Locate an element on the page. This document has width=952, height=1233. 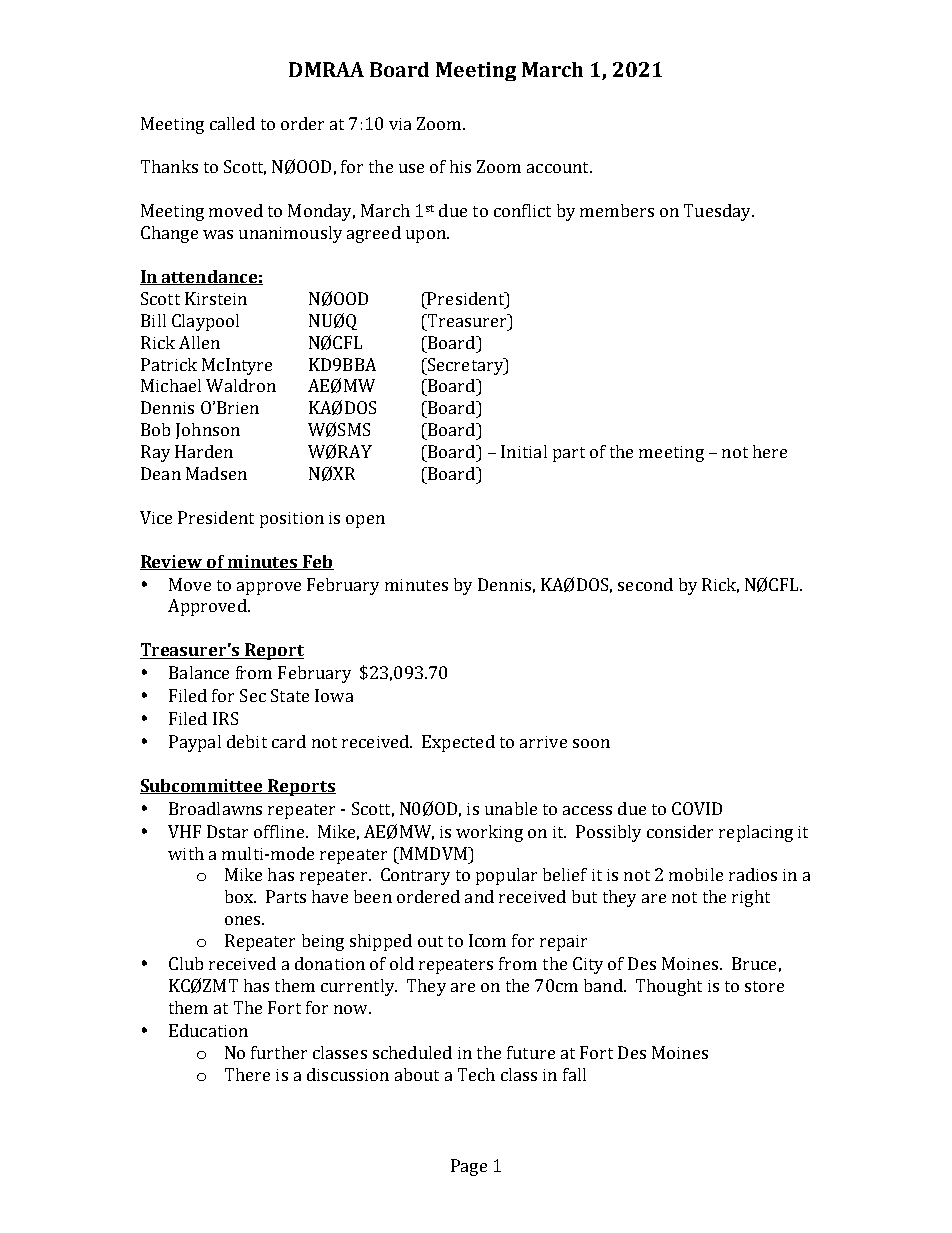
Tuesday is located at coordinates (718, 212).
